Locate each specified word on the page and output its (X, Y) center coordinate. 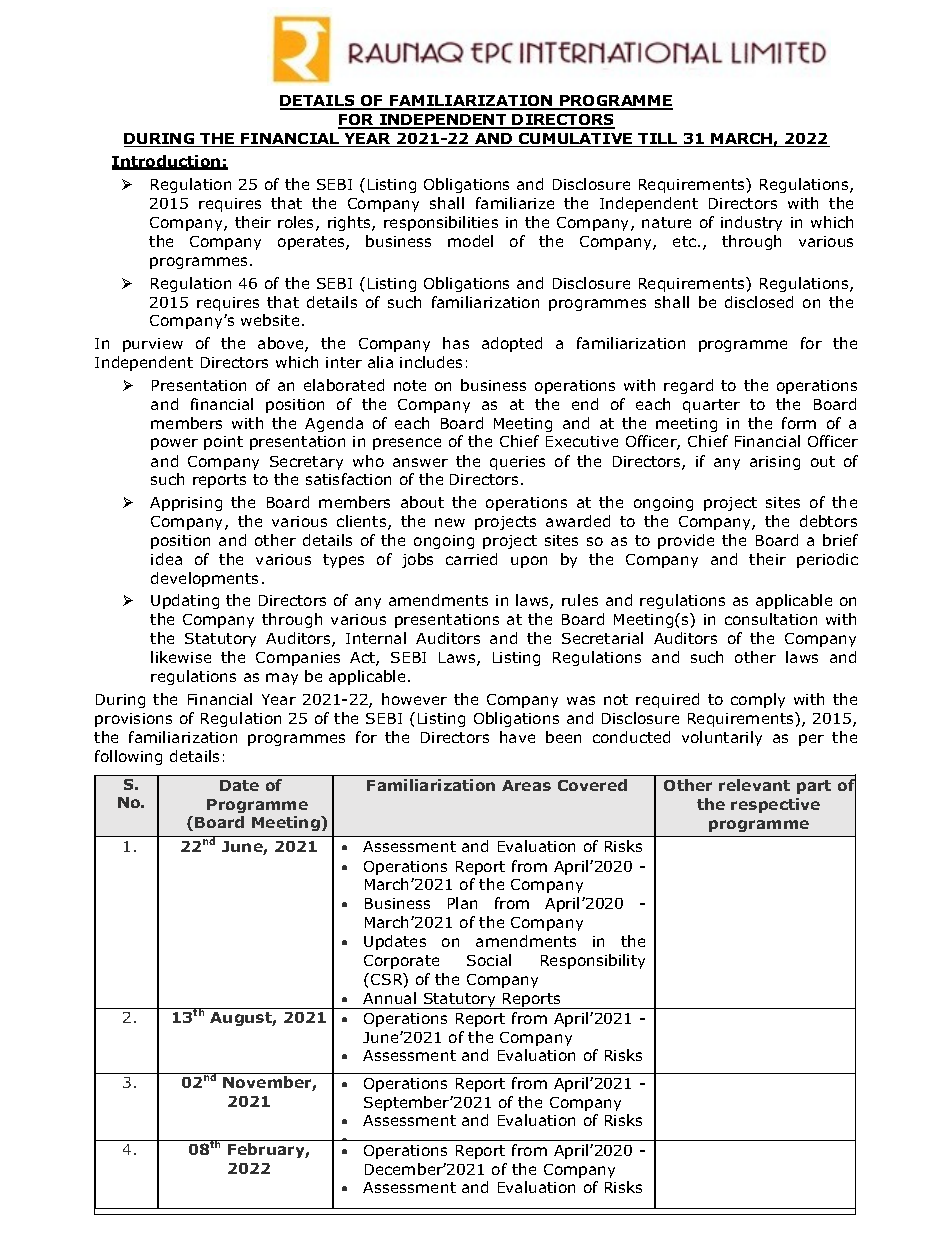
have (517, 737)
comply (758, 700)
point (223, 443)
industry (751, 223)
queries (517, 463)
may (282, 679)
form (799, 423)
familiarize (515, 203)
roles (297, 223)
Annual (389, 998)
